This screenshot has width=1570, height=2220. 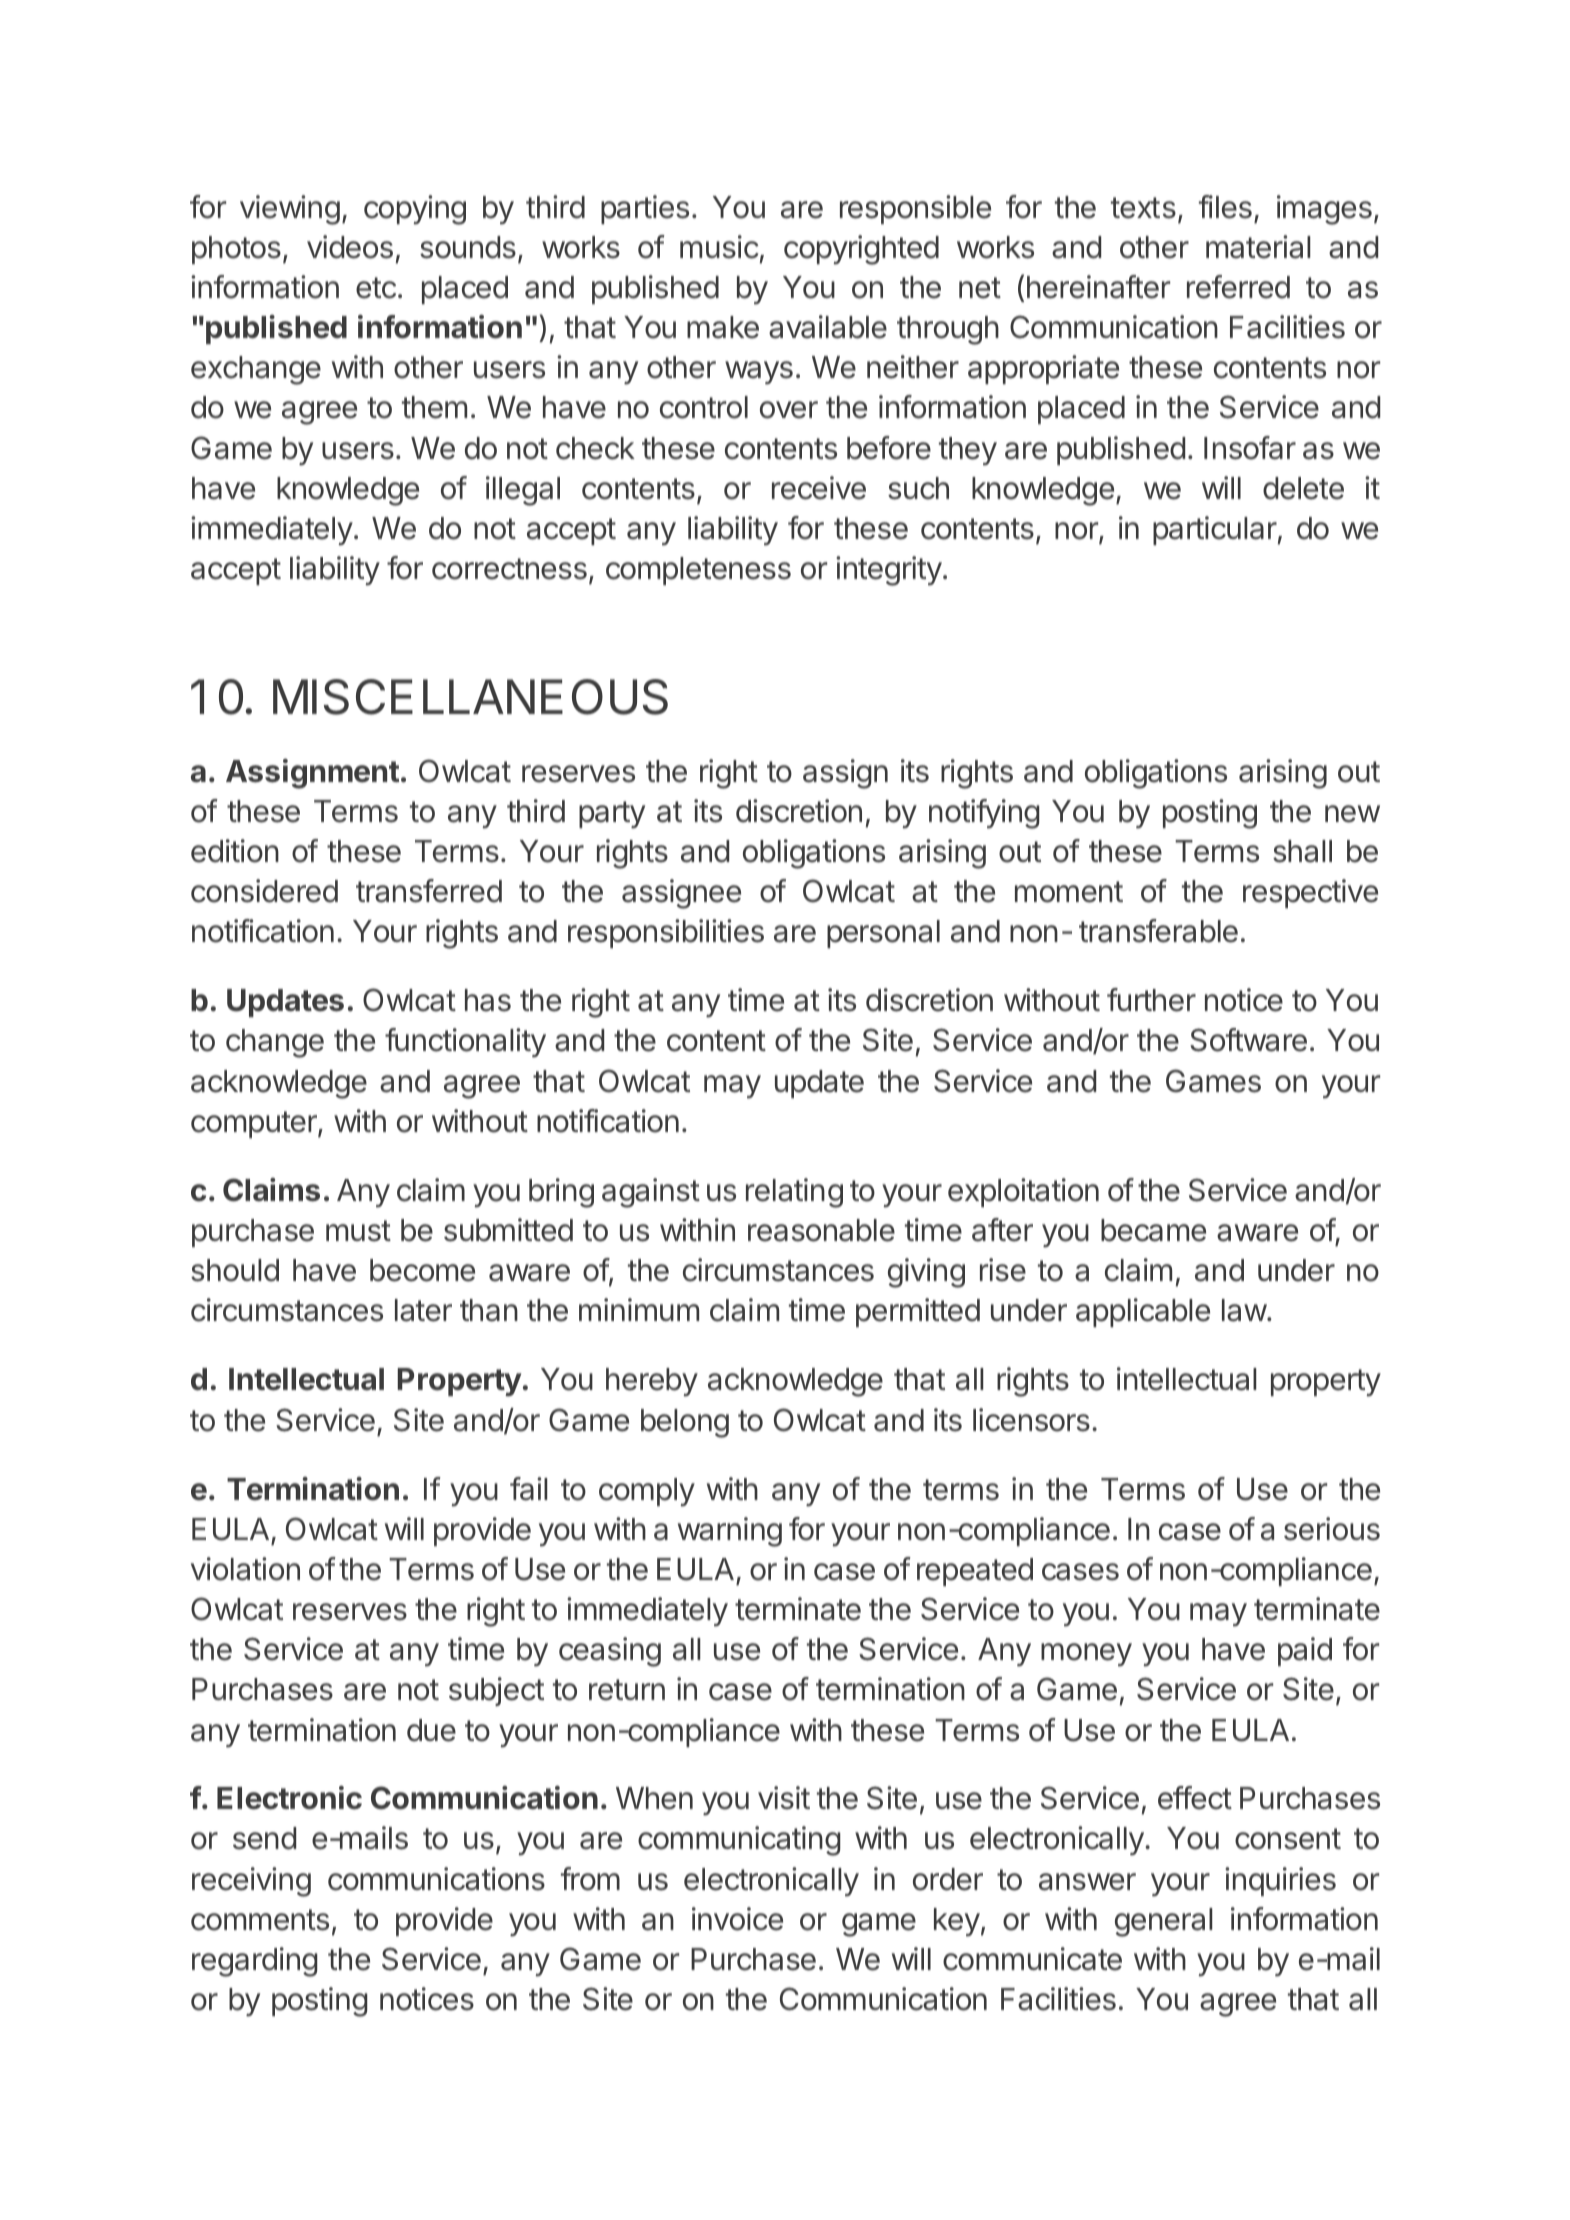 What do you see at coordinates (698, 571) in the screenshot?
I see `completeness` at bounding box center [698, 571].
